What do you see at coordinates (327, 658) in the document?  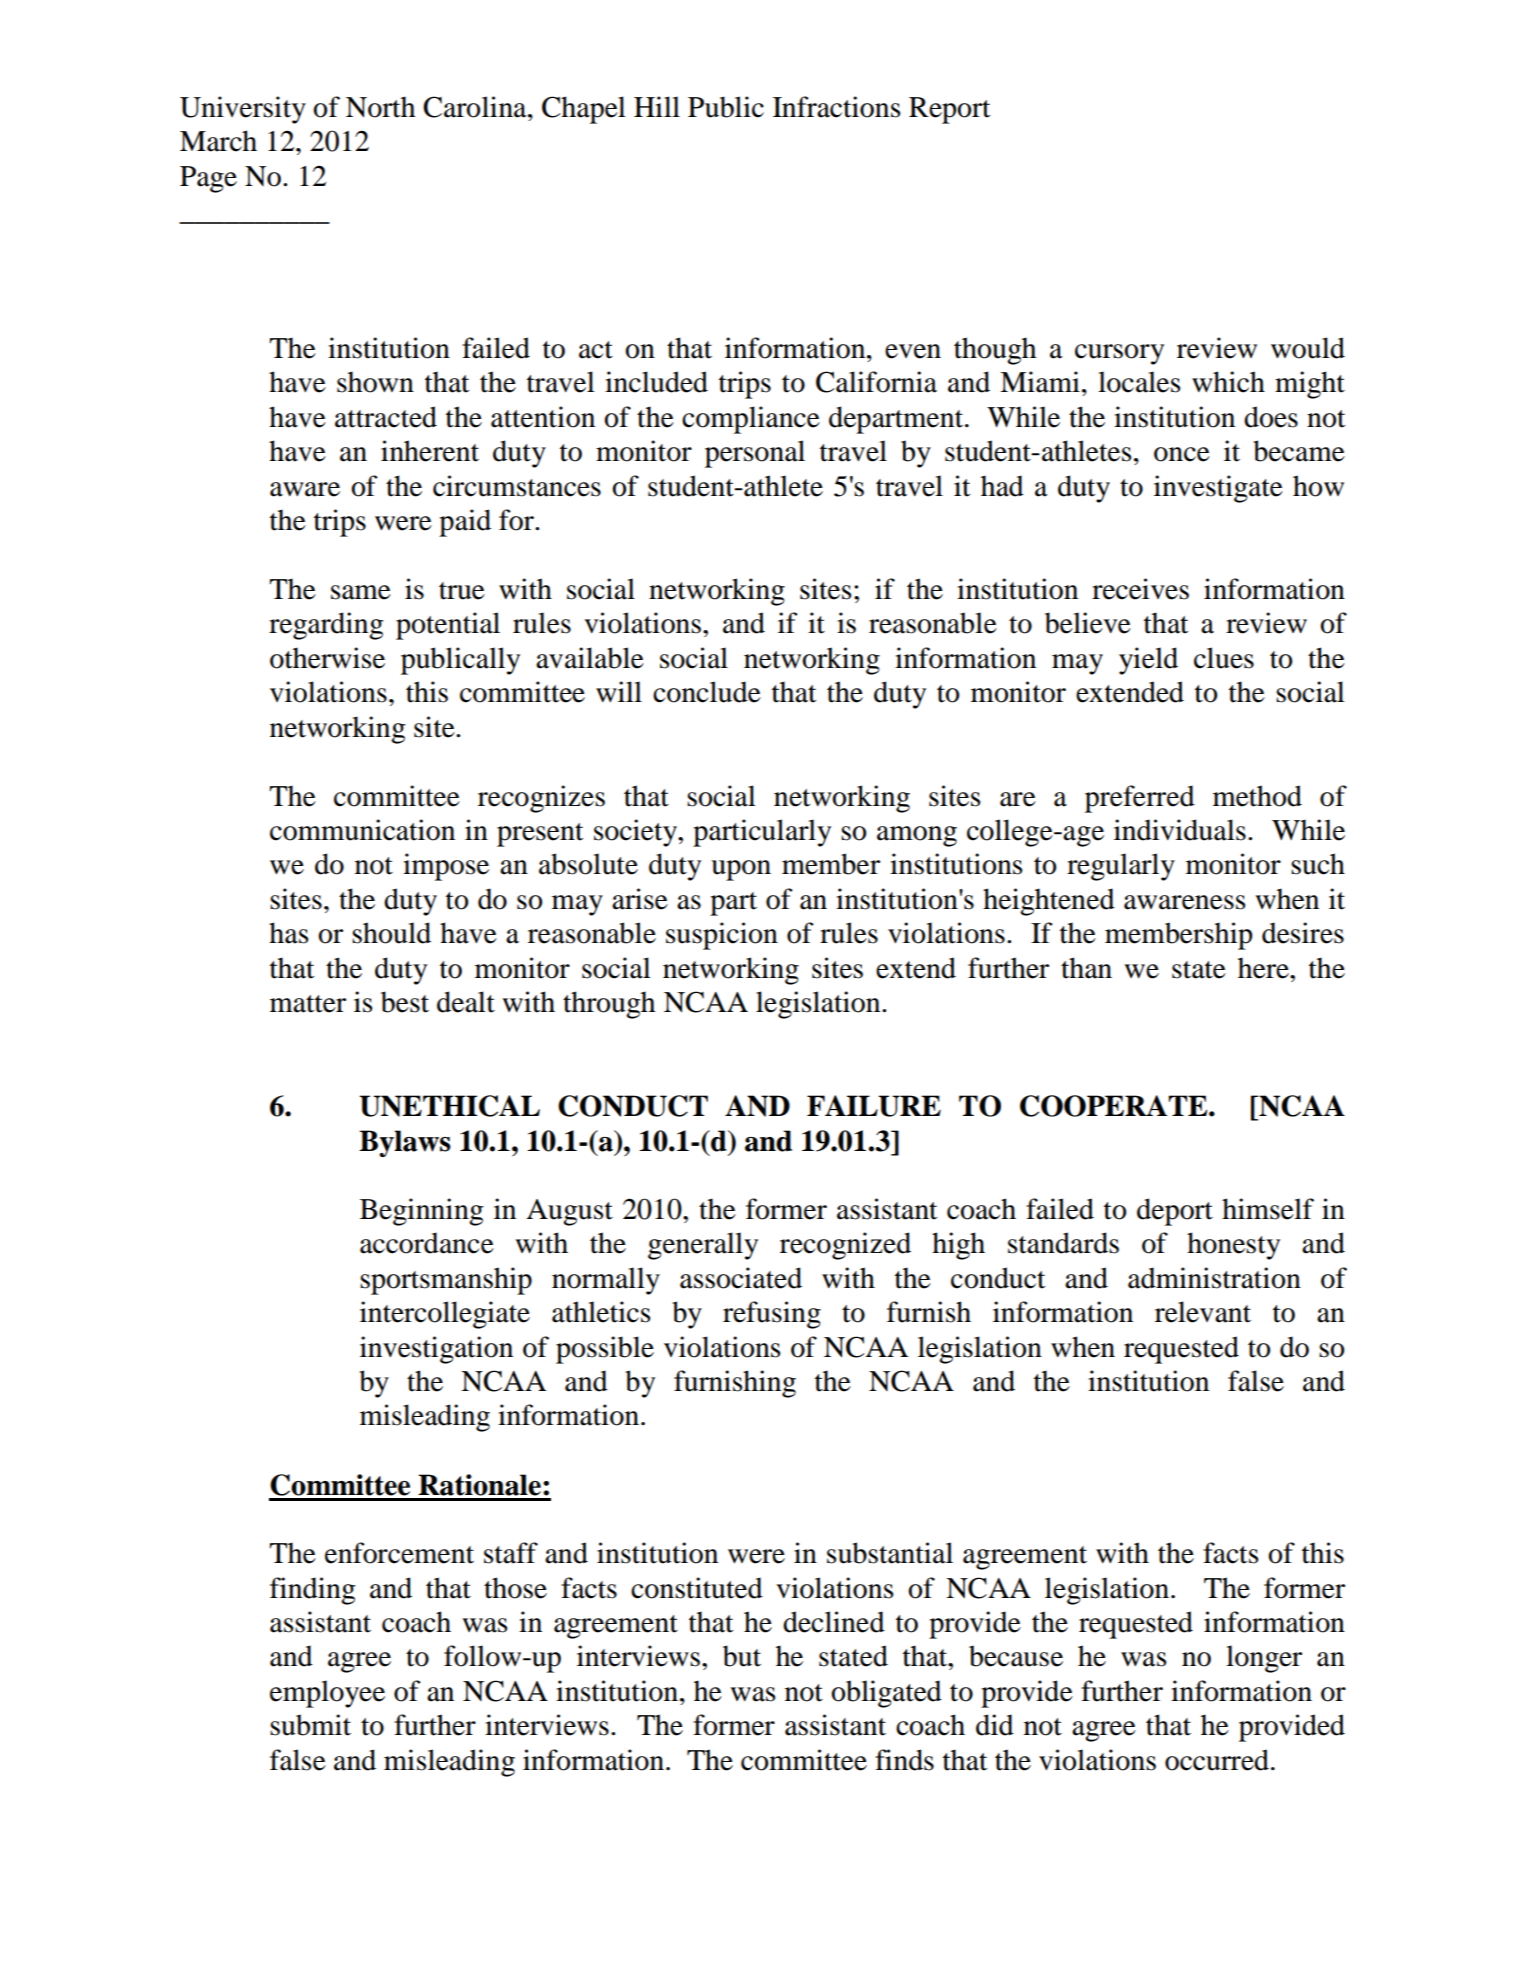 I see `otherwise` at bounding box center [327, 658].
